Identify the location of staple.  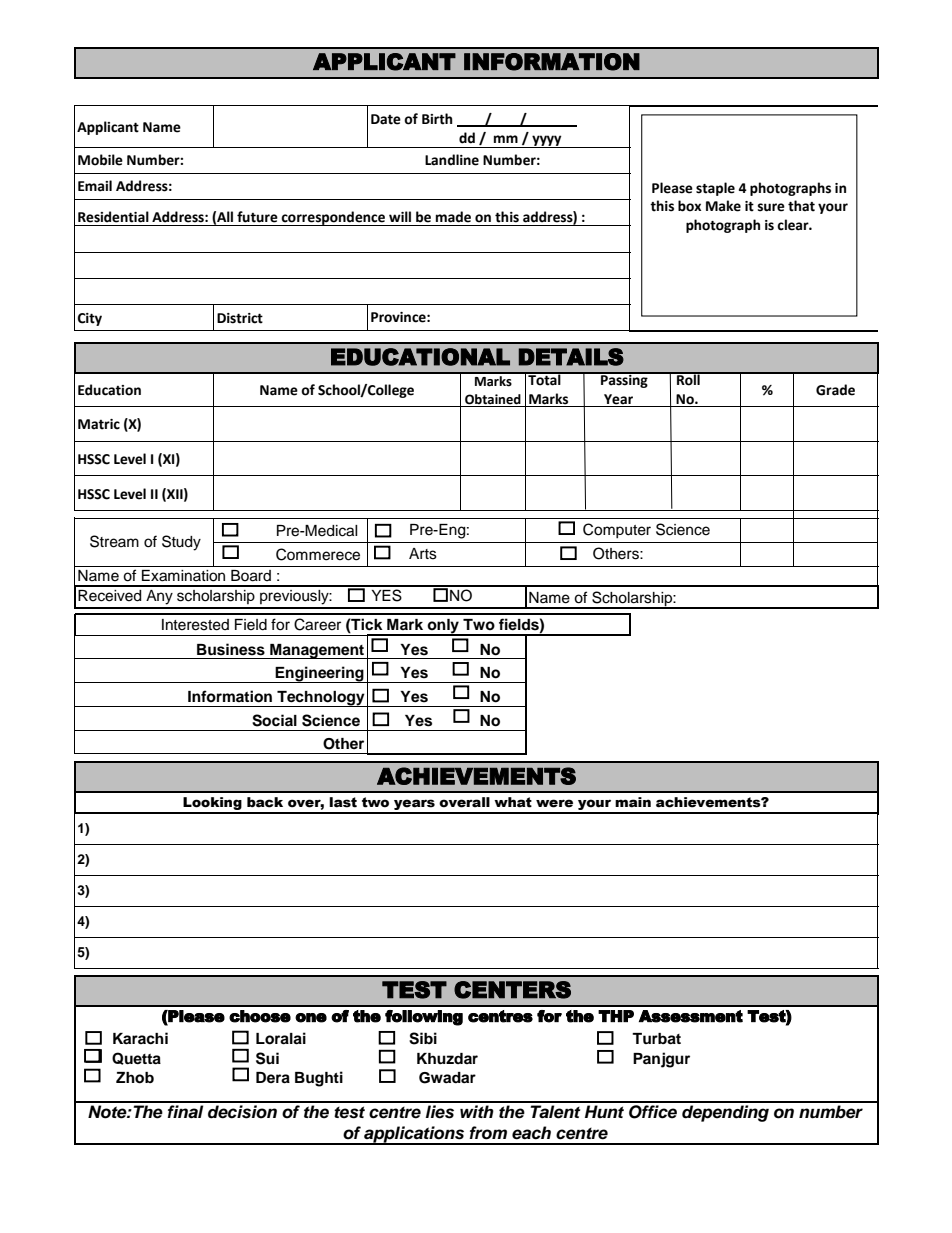
(715, 189).
